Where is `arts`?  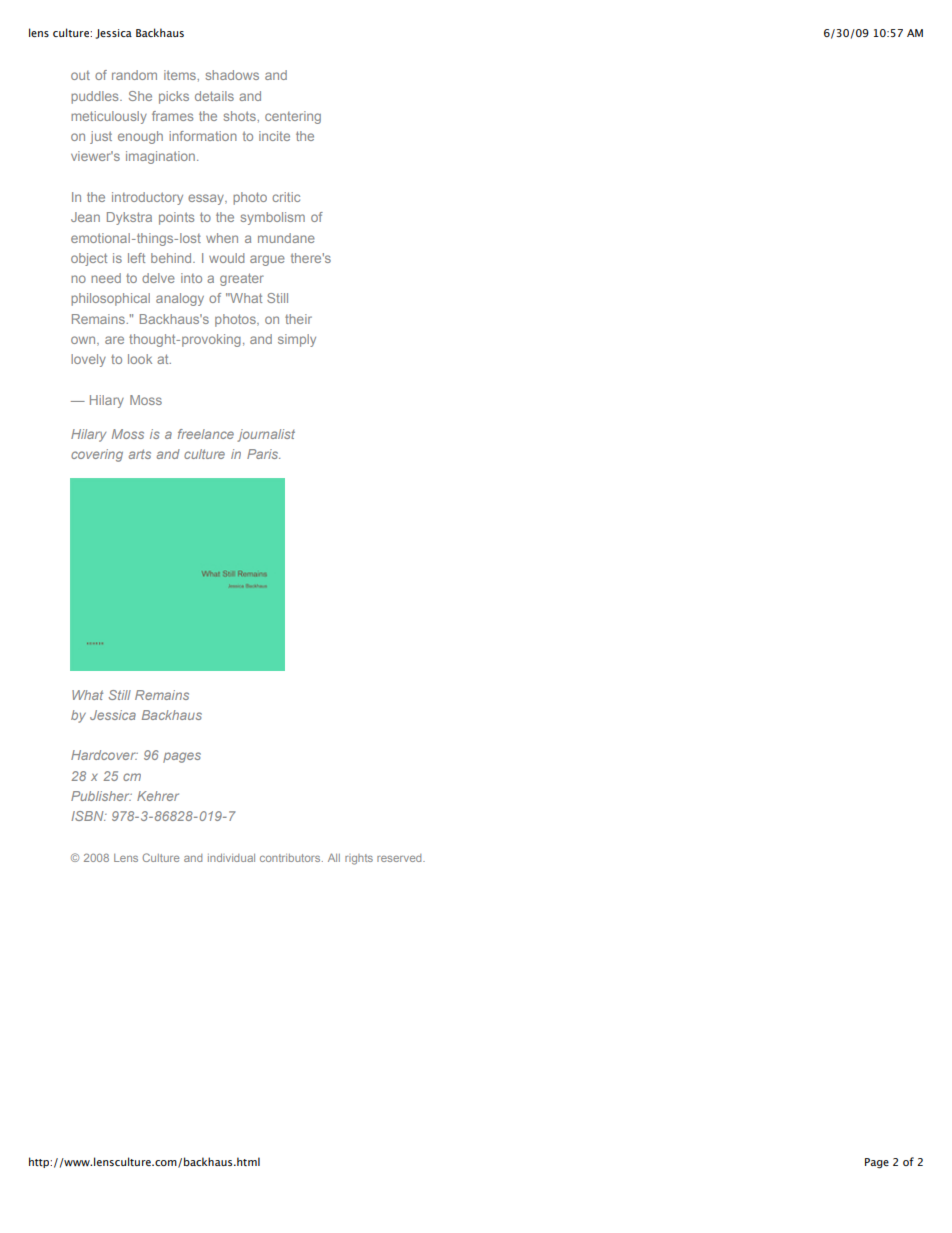
arts is located at coordinates (140, 454).
